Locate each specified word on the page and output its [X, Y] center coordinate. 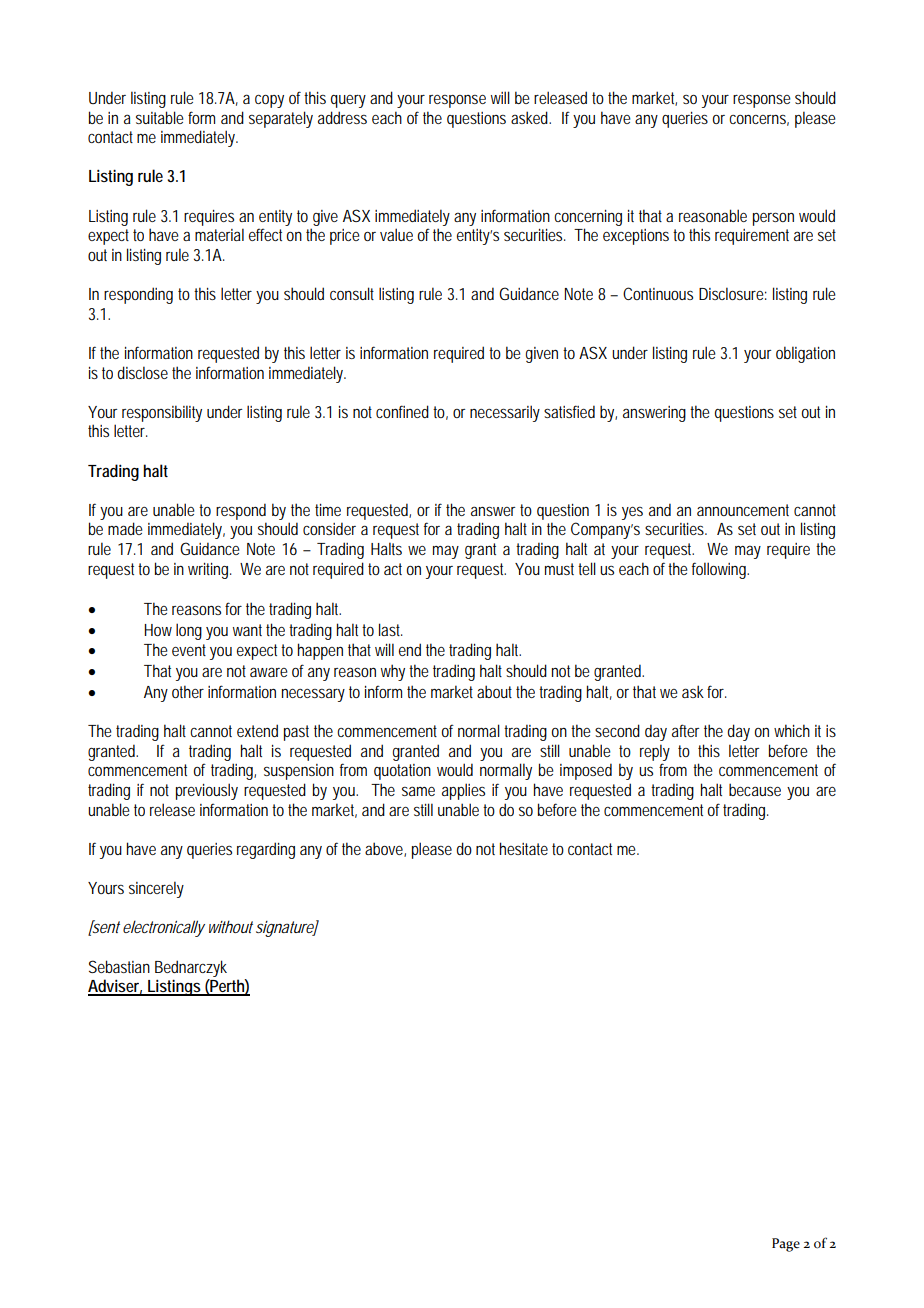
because [755, 789]
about [497, 691]
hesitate [524, 848]
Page [786, 1245]
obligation [805, 354]
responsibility [162, 413]
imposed [586, 771]
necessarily [505, 413]
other [188, 691]
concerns [759, 120]
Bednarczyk [191, 968]
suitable [160, 117]
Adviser [116, 987]
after [685, 730]
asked [531, 117]
